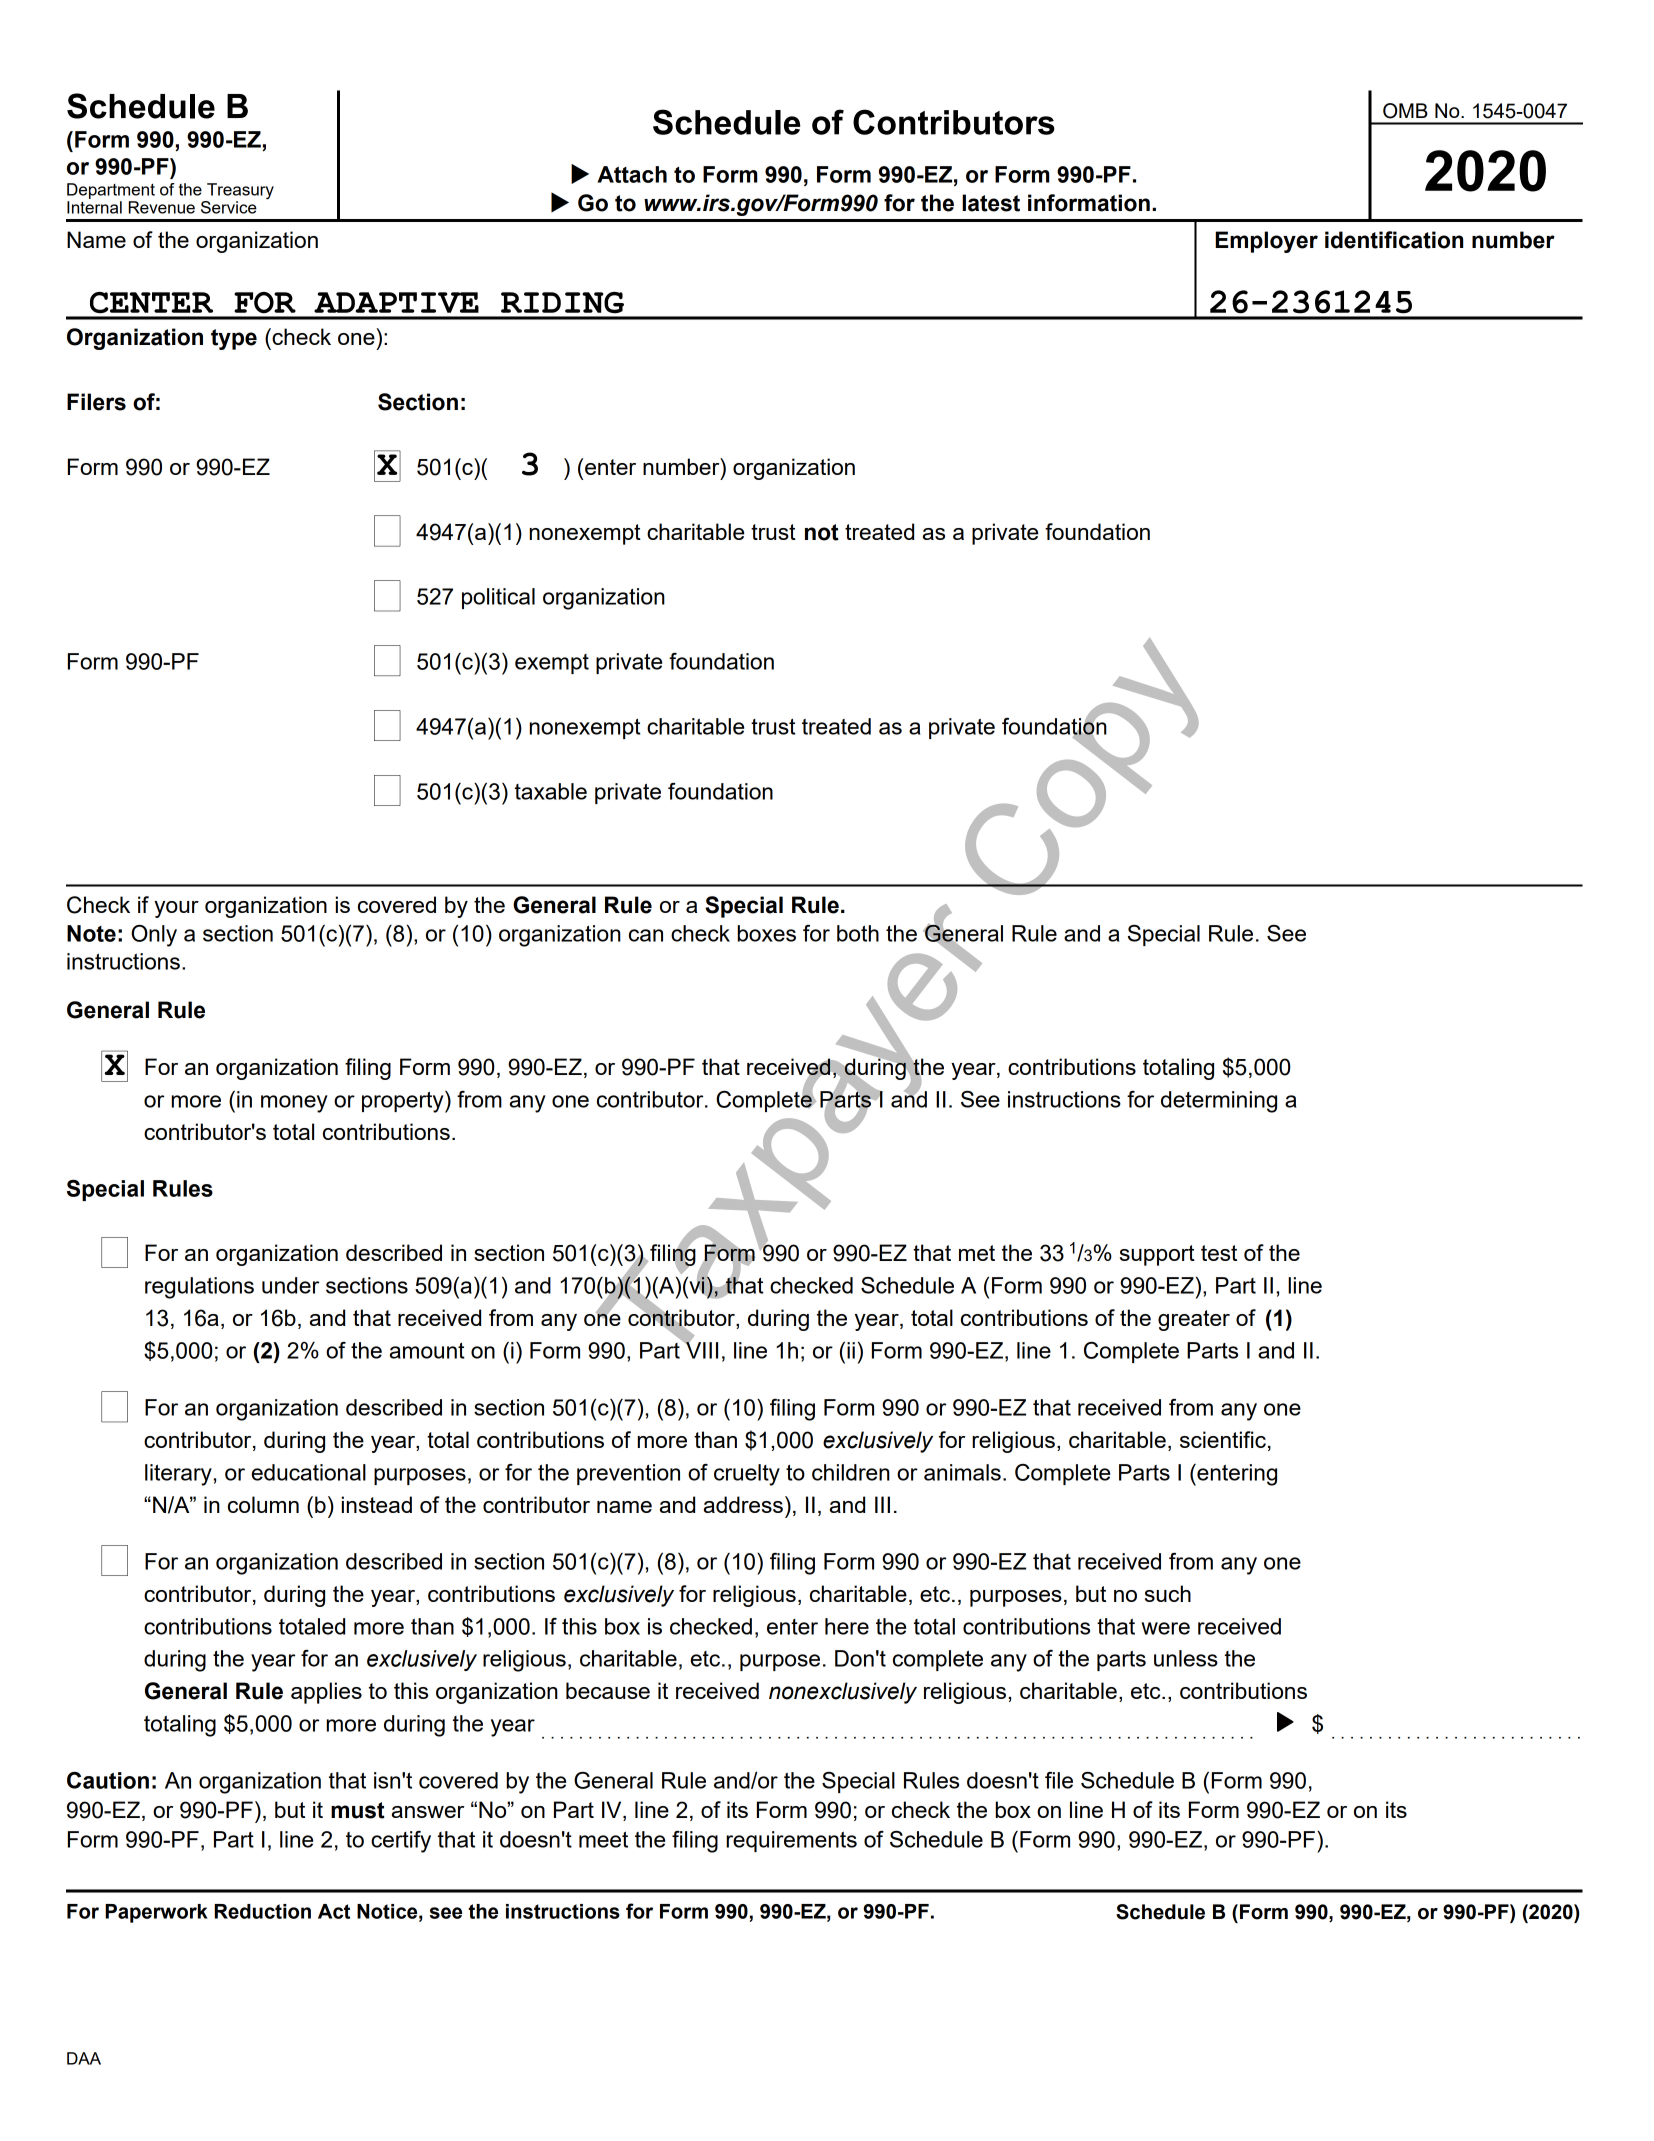 The width and height of the screenshot is (1654, 2141). What do you see at coordinates (240, 191) in the screenshot?
I see `Treasury` at bounding box center [240, 191].
